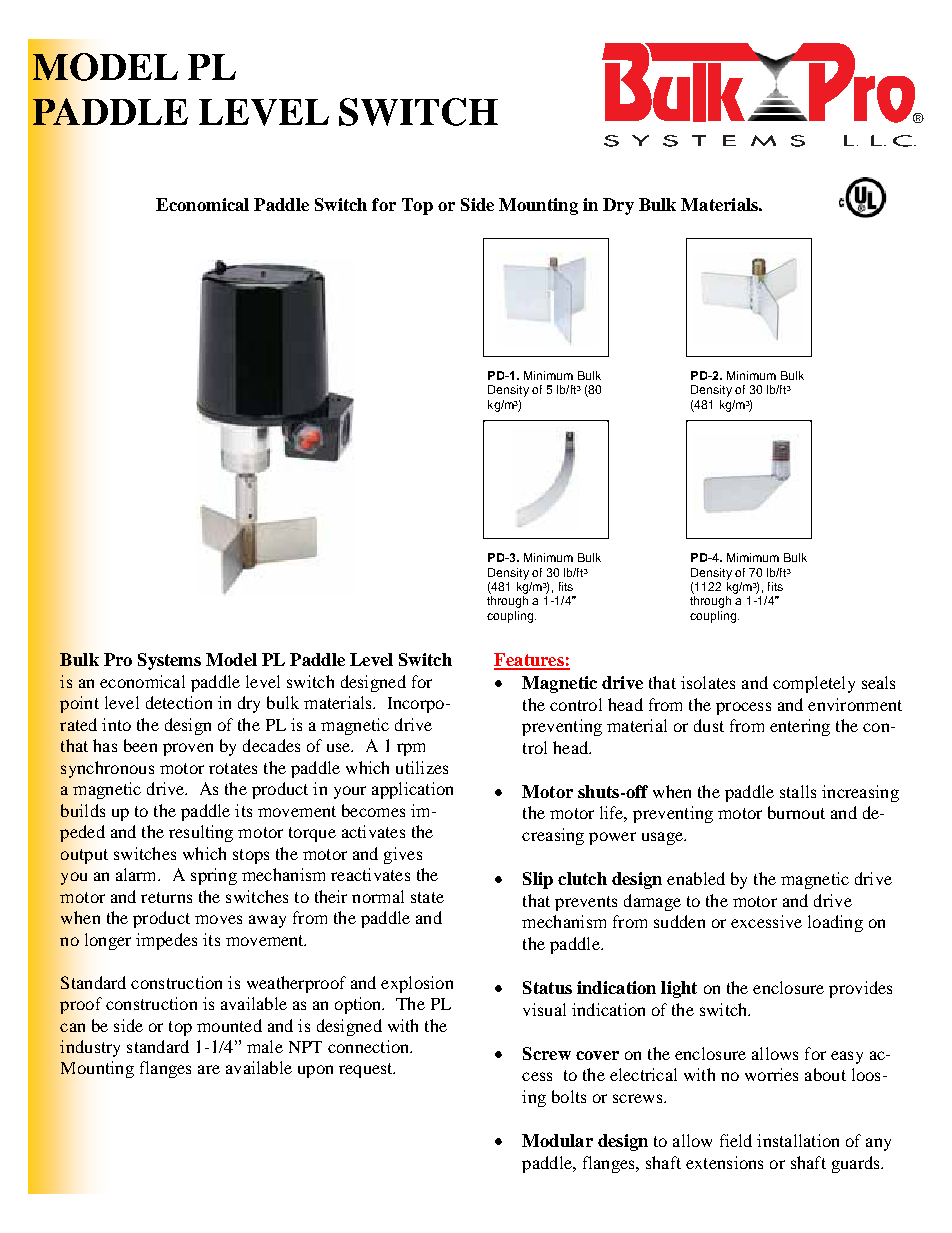 This screenshot has height=1233, width=952. What do you see at coordinates (798, 1140) in the screenshot?
I see `installation` at bounding box center [798, 1140].
